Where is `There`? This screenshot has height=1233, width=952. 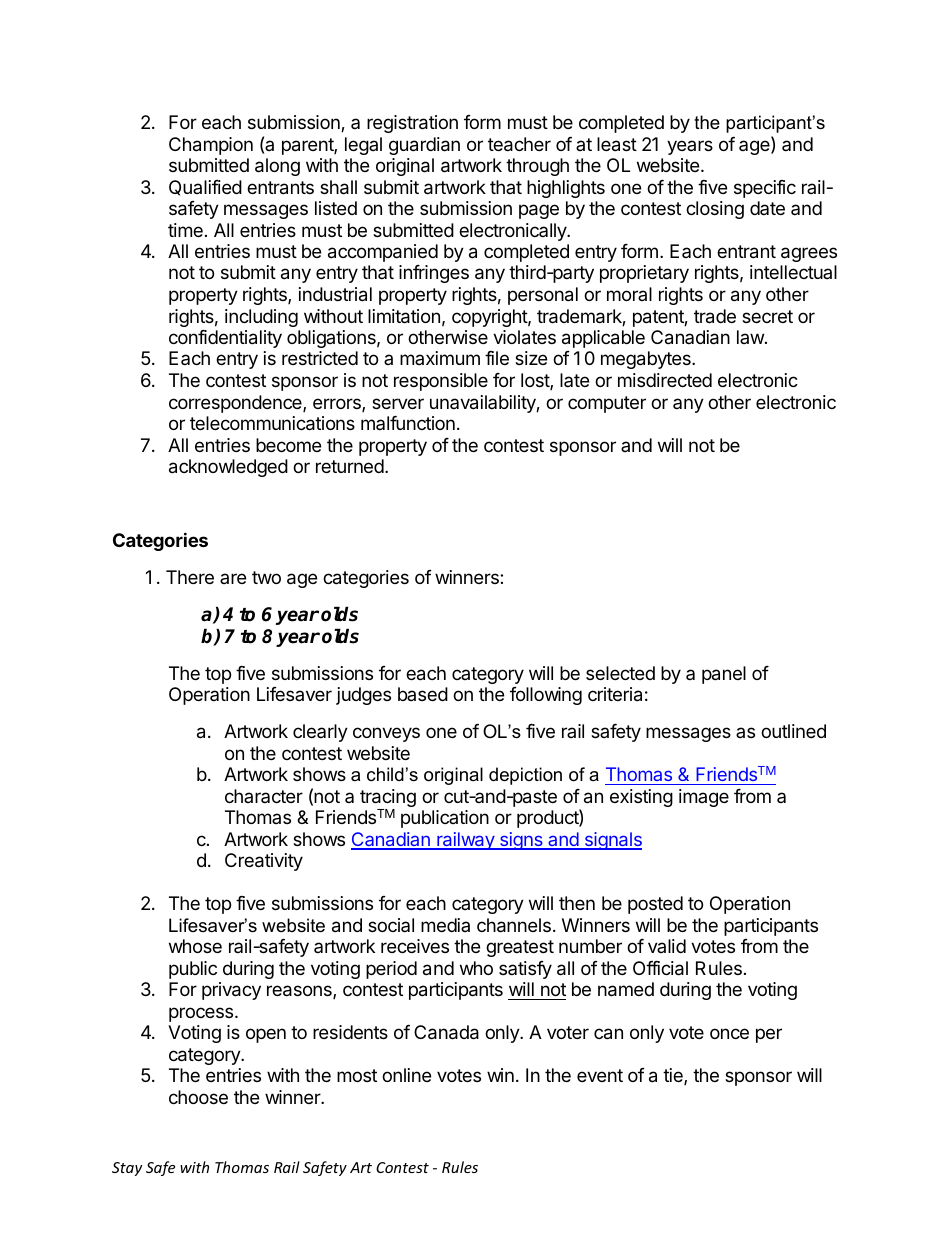 There is located at coordinates (190, 577).
